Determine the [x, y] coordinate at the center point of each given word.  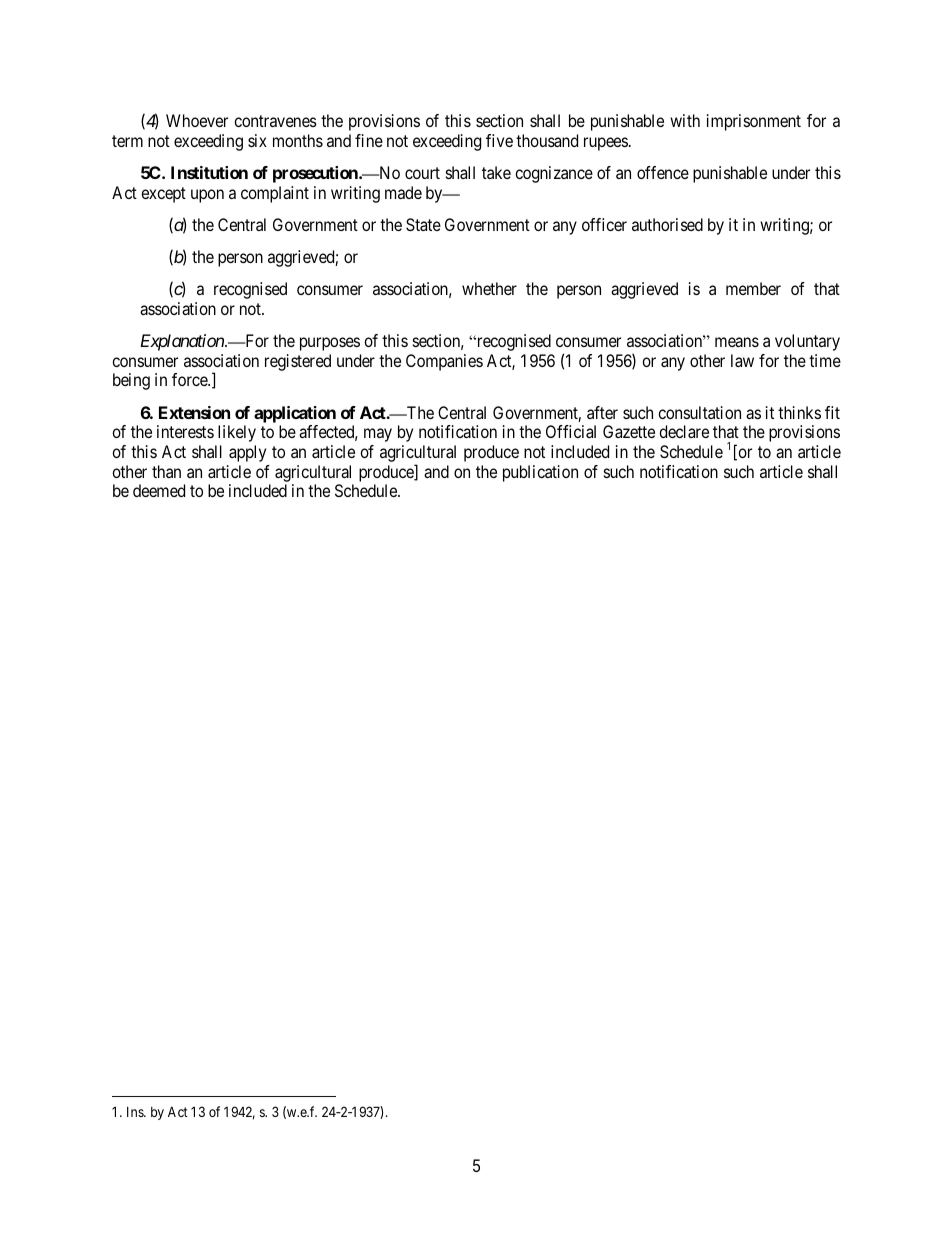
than [166, 471]
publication [540, 473]
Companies [444, 362]
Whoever [197, 120]
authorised [667, 224]
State [423, 224]
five [499, 140]
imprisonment [754, 122]
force [190, 379]
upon [207, 196]
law [742, 360]
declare [684, 431]
